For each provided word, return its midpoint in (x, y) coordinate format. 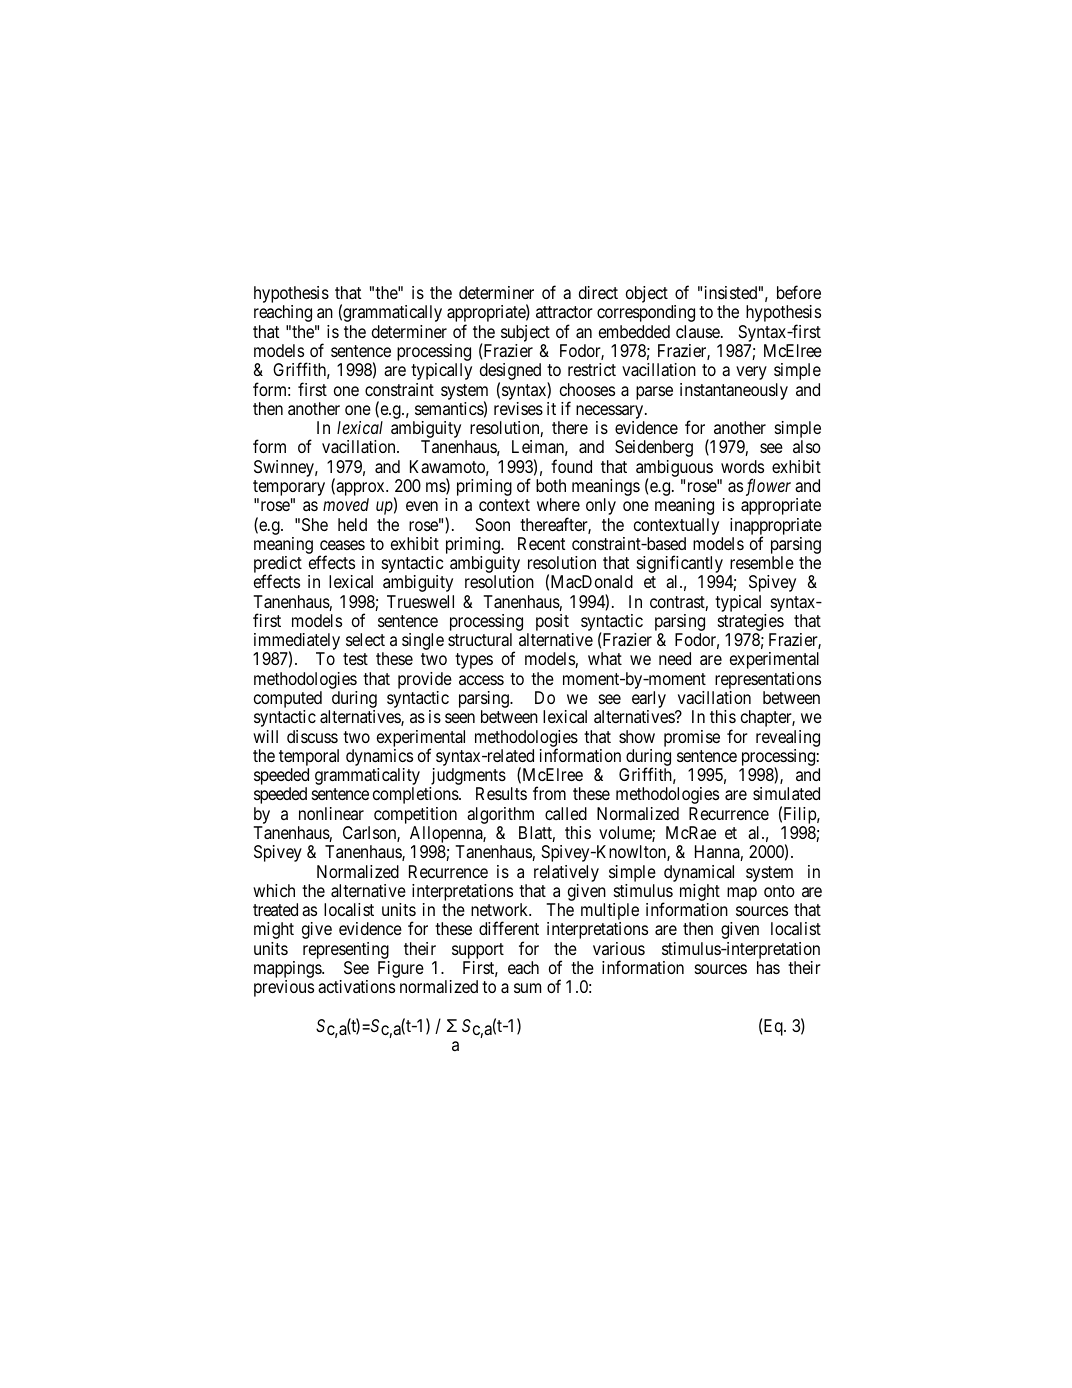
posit (552, 622)
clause (699, 331)
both (551, 485)
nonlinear (331, 813)
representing (346, 950)
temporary (289, 489)
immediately (297, 643)
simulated (786, 793)
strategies (751, 624)
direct (598, 292)
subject (525, 335)
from (549, 793)
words (742, 466)
